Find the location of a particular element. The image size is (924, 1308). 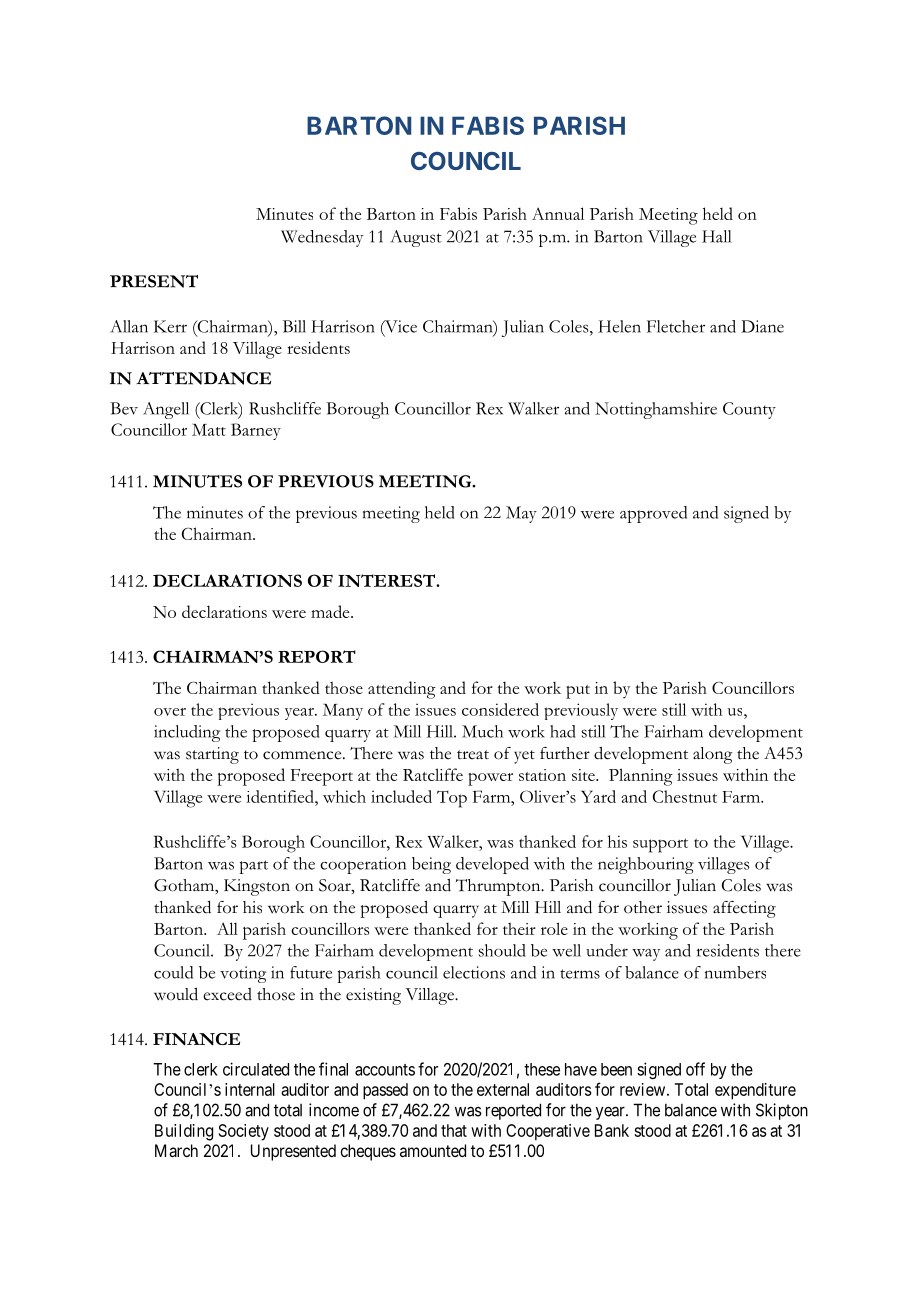

County is located at coordinates (749, 410).
